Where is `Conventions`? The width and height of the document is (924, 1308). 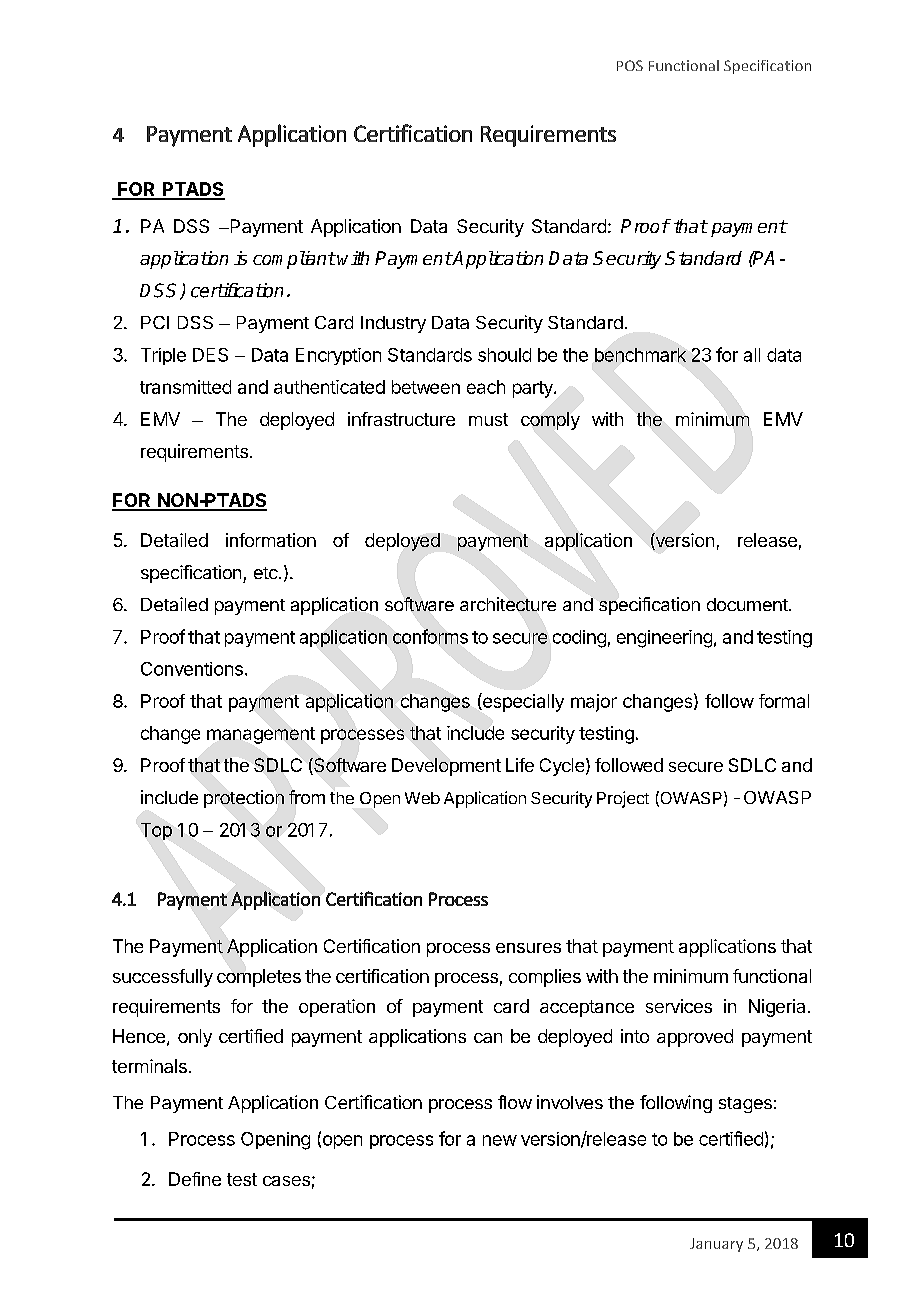 Conventions is located at coordinates (192, 669).
